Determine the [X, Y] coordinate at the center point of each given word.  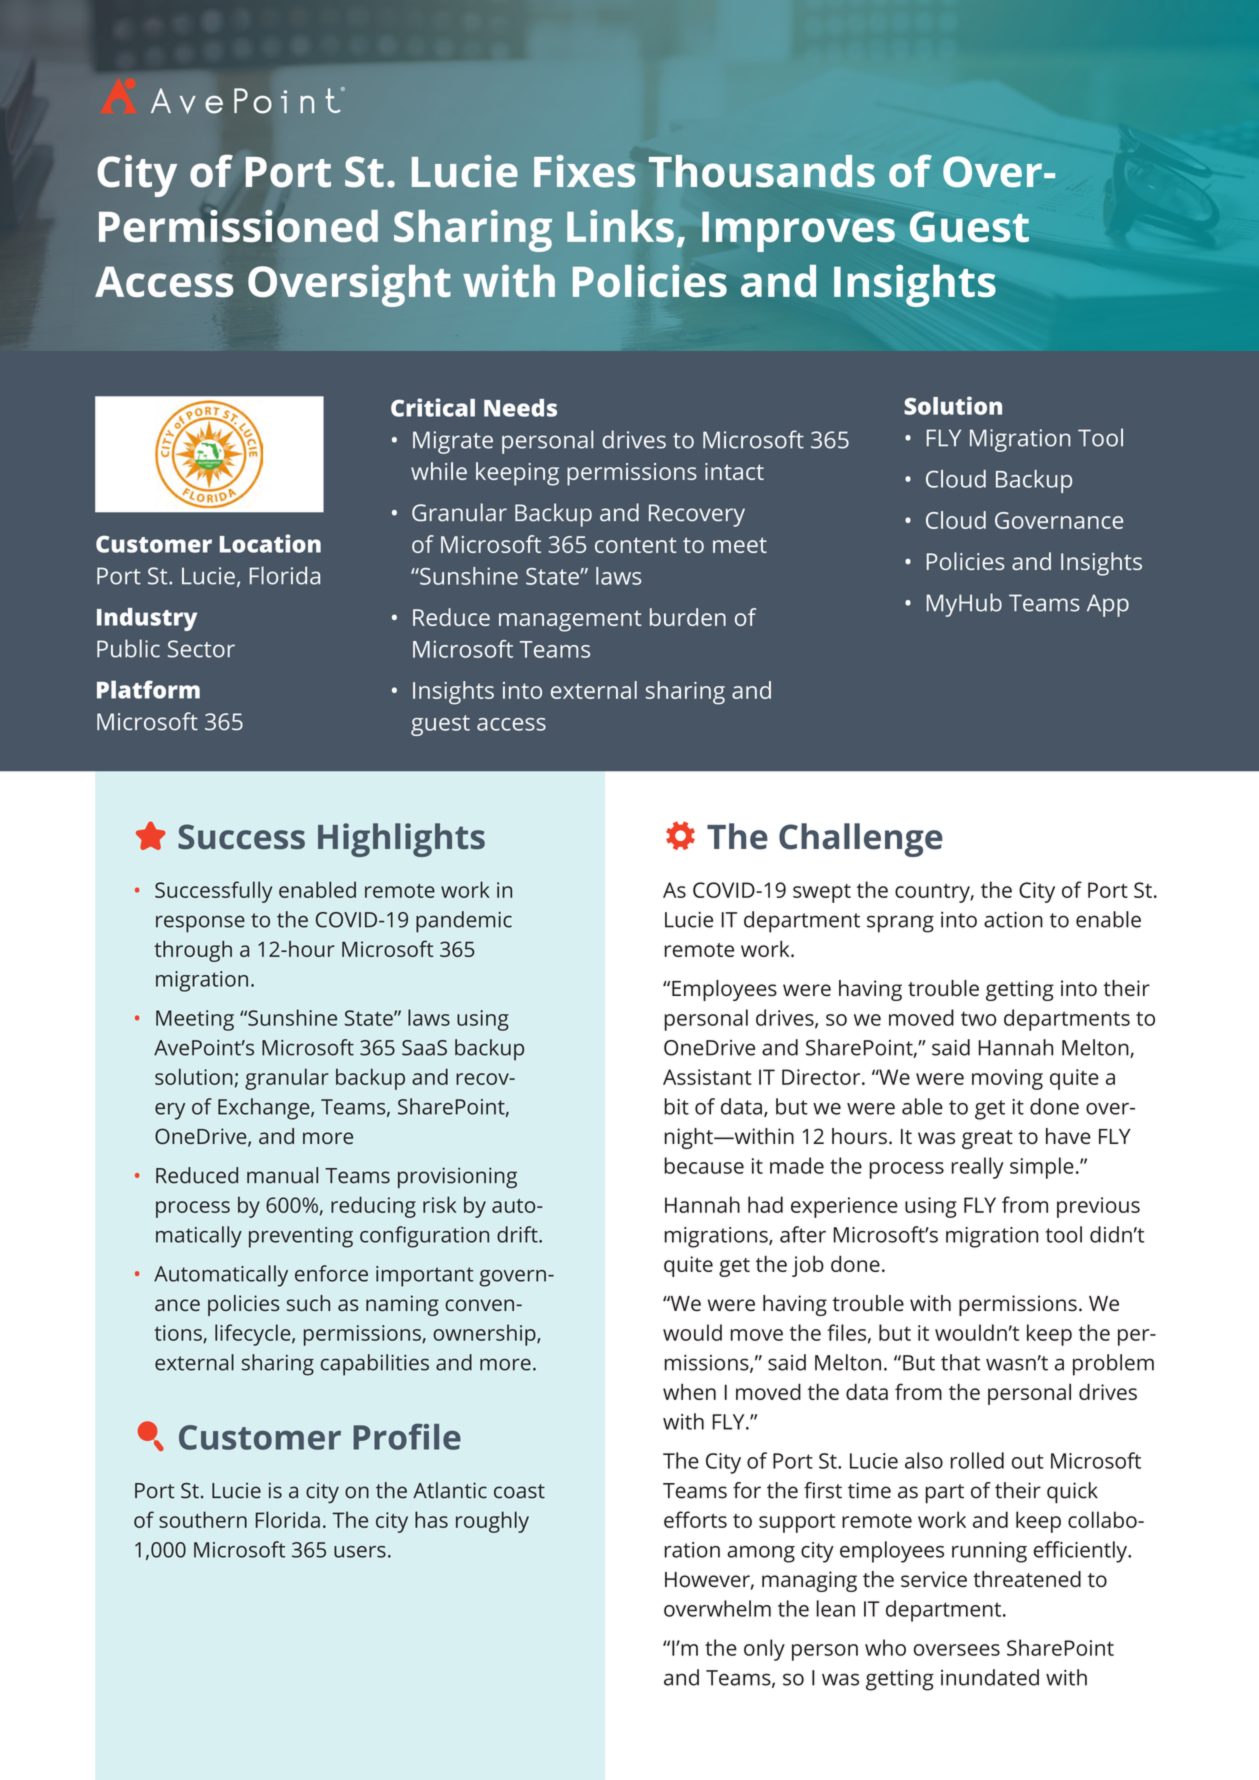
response [200, 924]
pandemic [464, 922]
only [764, 1650]
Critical [433, 407]
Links [620, 226]
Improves [798, 231]
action [1013, 919]
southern [203, 1519]
